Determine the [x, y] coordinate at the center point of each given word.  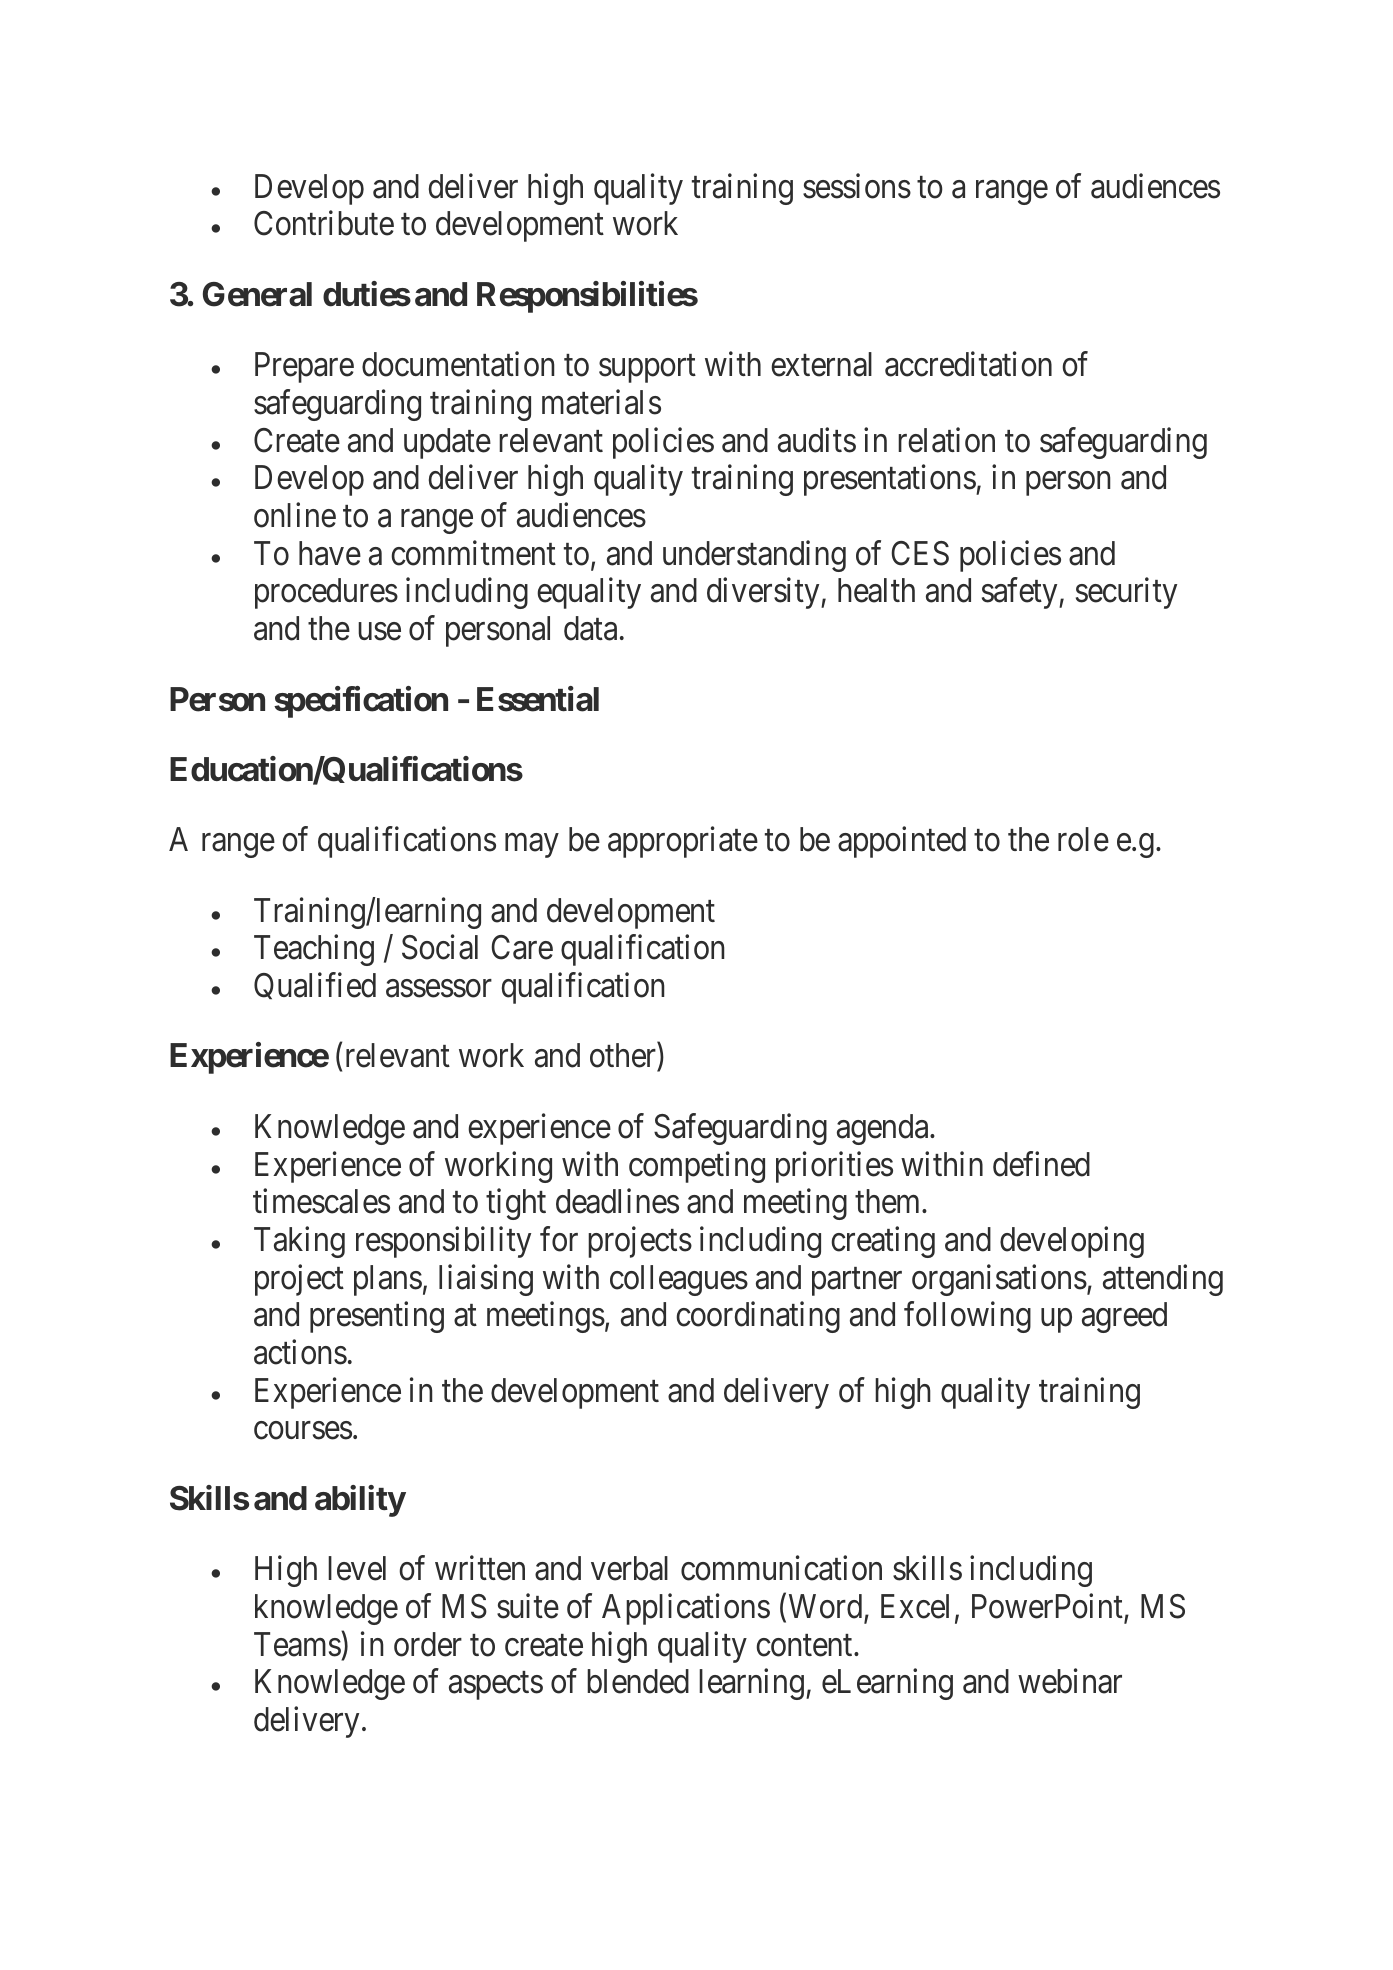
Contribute [324, 223]
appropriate [683, 842]
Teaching [314, 950]
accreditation [968, 364]
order [428, 1644]
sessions [857, 186]
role [1083, 839]
